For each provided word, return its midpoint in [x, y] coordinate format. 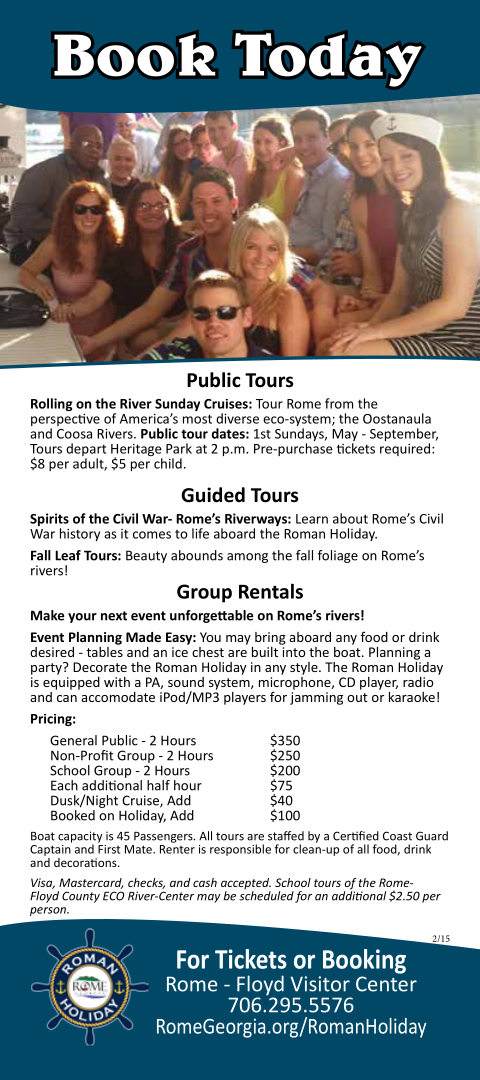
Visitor [320, 984]
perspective [65, 421]
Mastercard [91, 883]
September [404, 436]
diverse [237, 418]
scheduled [266, 896]
